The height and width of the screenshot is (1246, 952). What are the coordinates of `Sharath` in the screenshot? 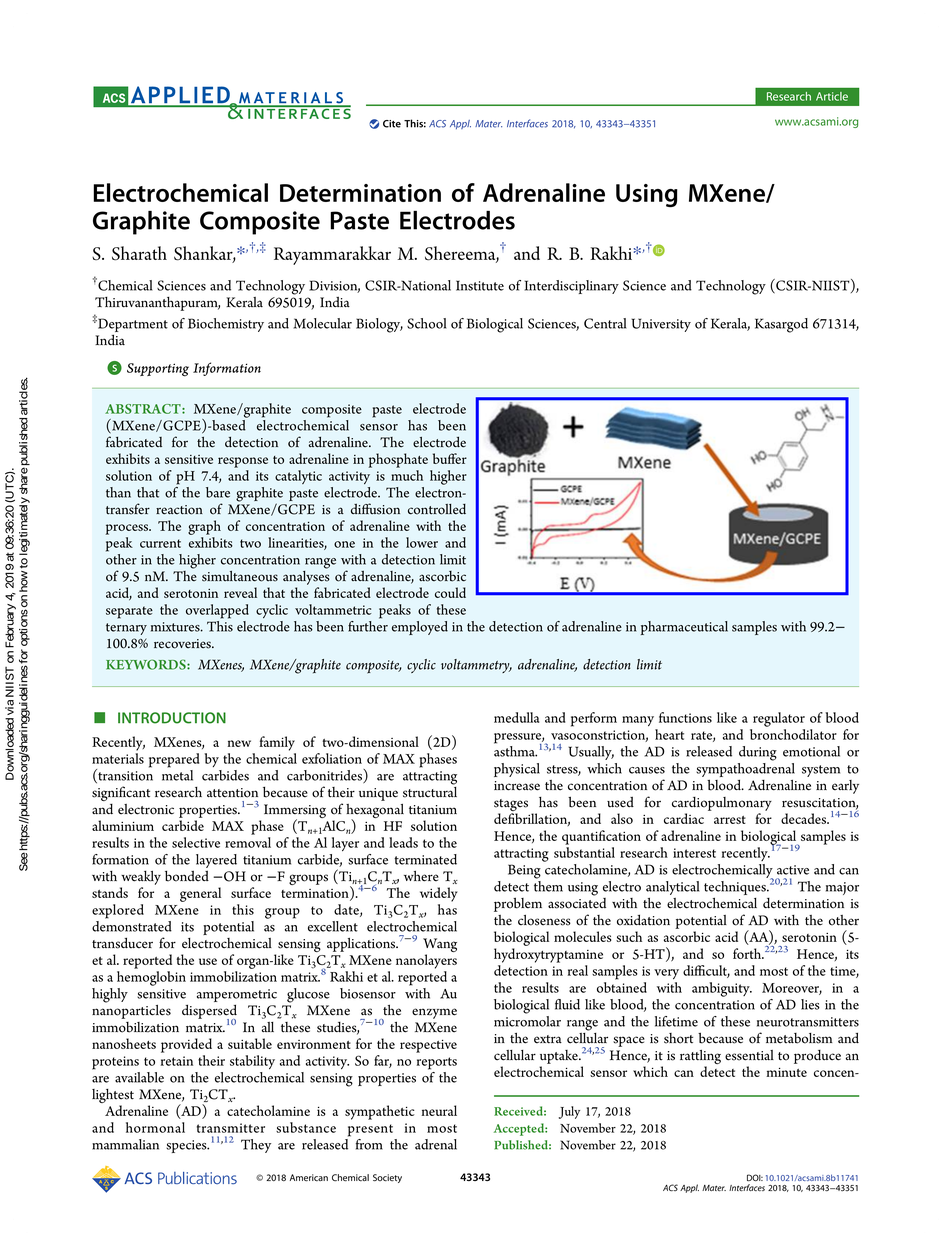 It's located at (139, 253).
